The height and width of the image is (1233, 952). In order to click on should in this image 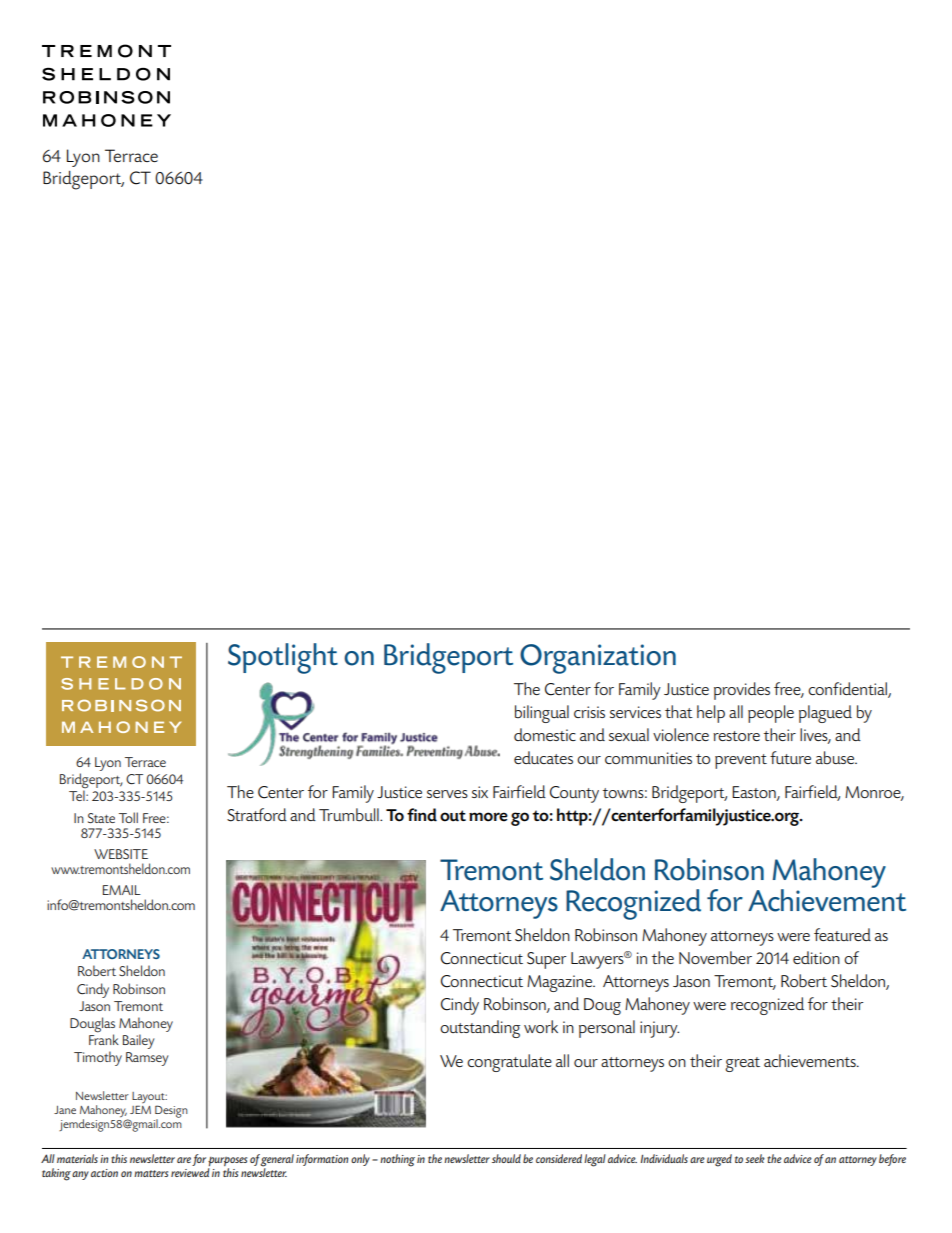, I will do `click(506, 1158)`.
